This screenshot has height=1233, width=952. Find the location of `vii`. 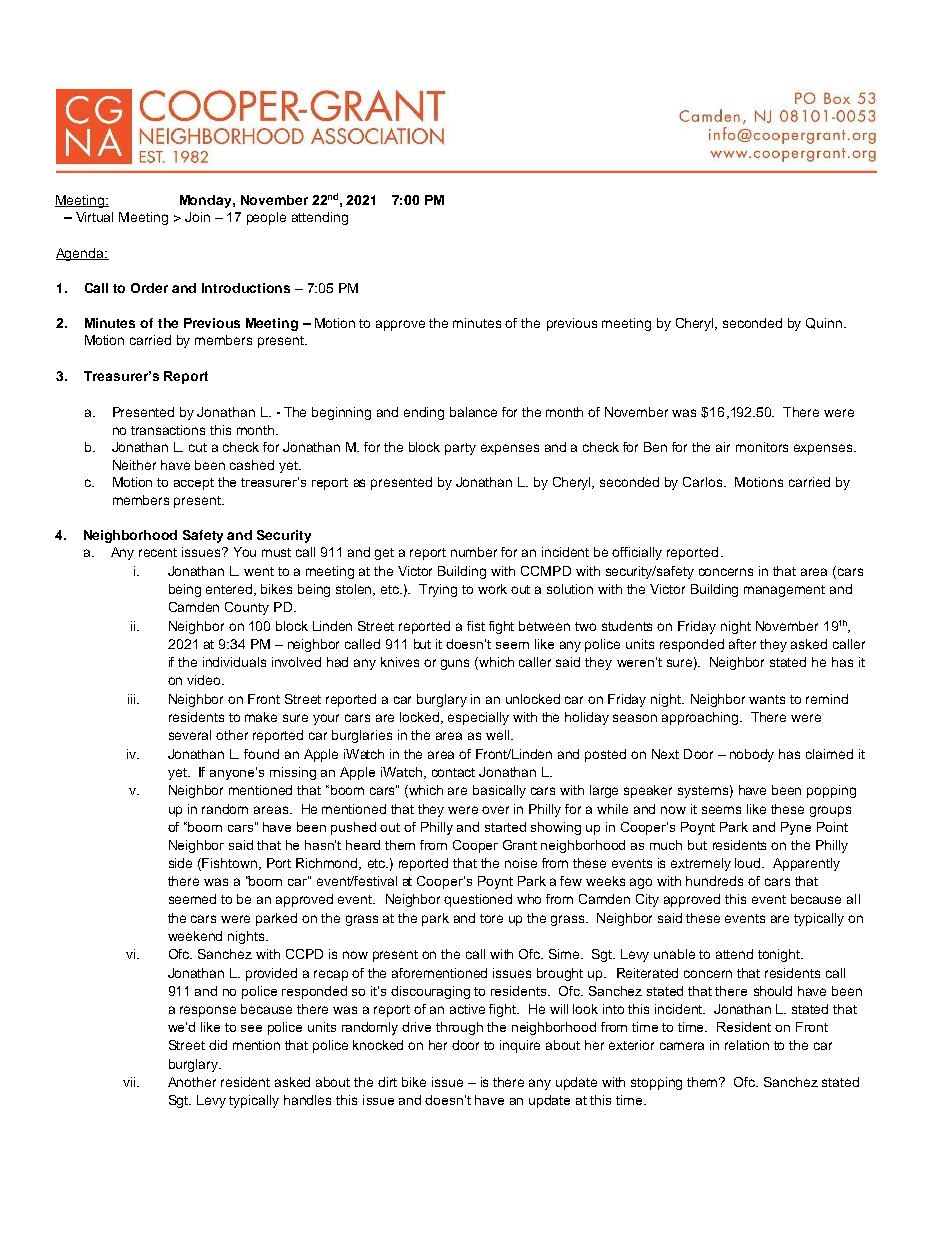

vii is located at coordinates (130, 1082).
